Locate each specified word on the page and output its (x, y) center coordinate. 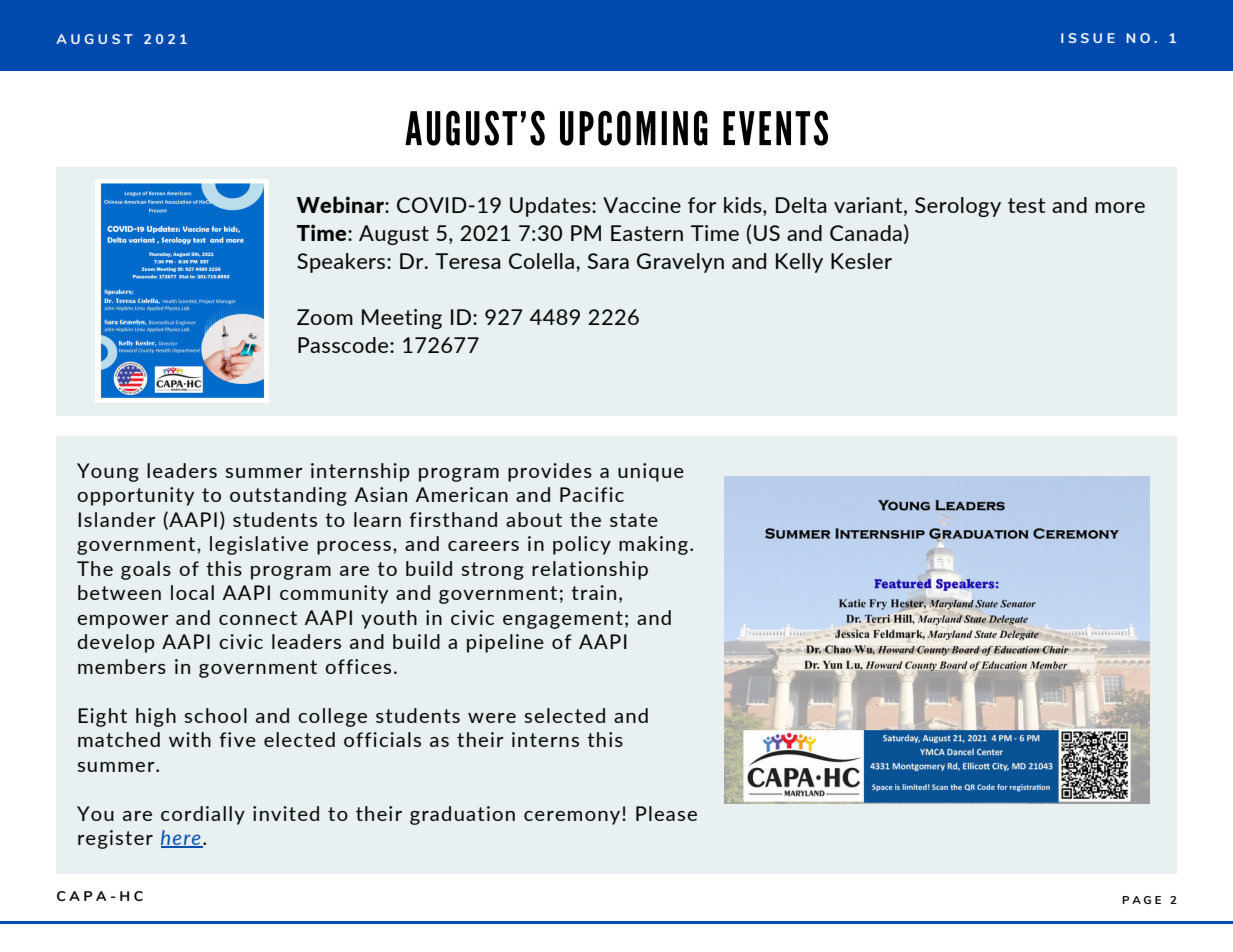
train (593, 592)
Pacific (592, 494)
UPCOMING (634, 128)
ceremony (573, 818)
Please (666, 813)
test (1026, 205)
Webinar (341, 204)
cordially (203, 815)
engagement (563, 620)
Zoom (325, 317)
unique (651, 472)
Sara (608, 261)
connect (258, 618)
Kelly (799, 263)
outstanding (288, 496)
